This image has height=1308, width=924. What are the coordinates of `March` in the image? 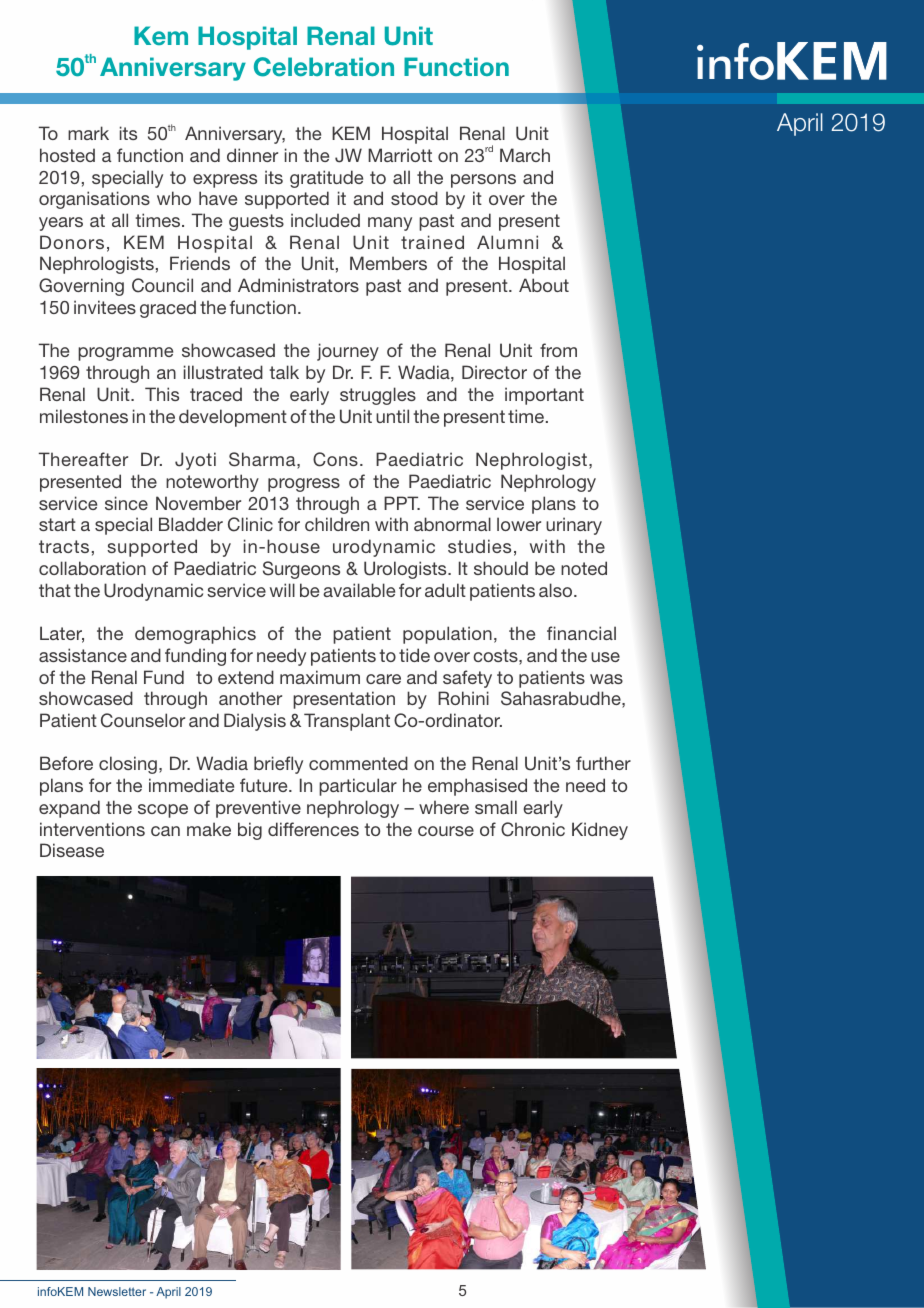 It's located at (525, 155).
